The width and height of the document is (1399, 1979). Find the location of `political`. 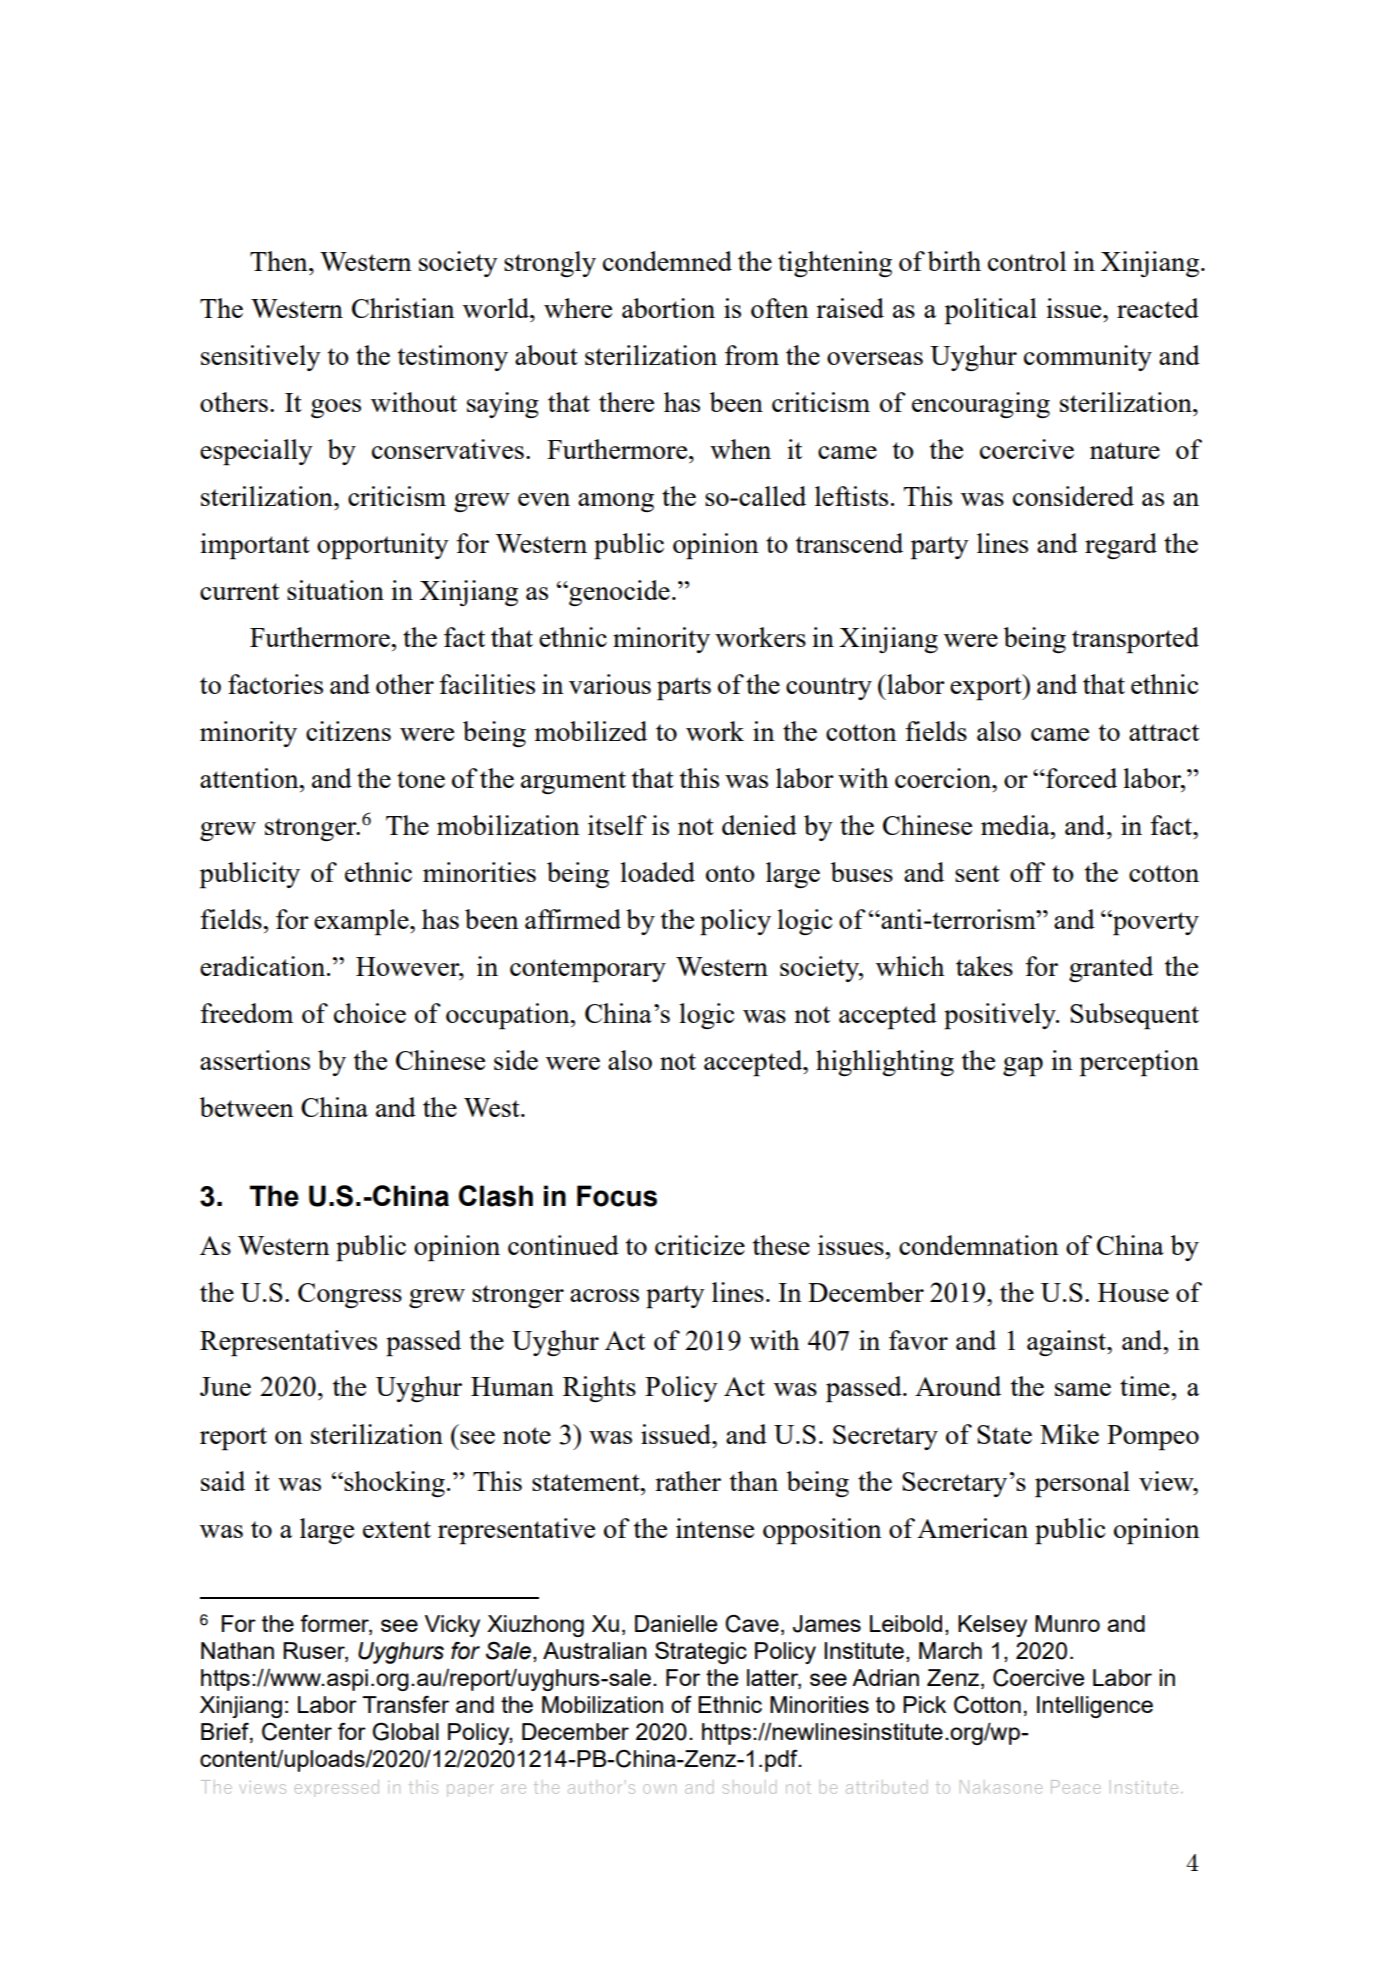

political is located at coordinates (990, 311).
